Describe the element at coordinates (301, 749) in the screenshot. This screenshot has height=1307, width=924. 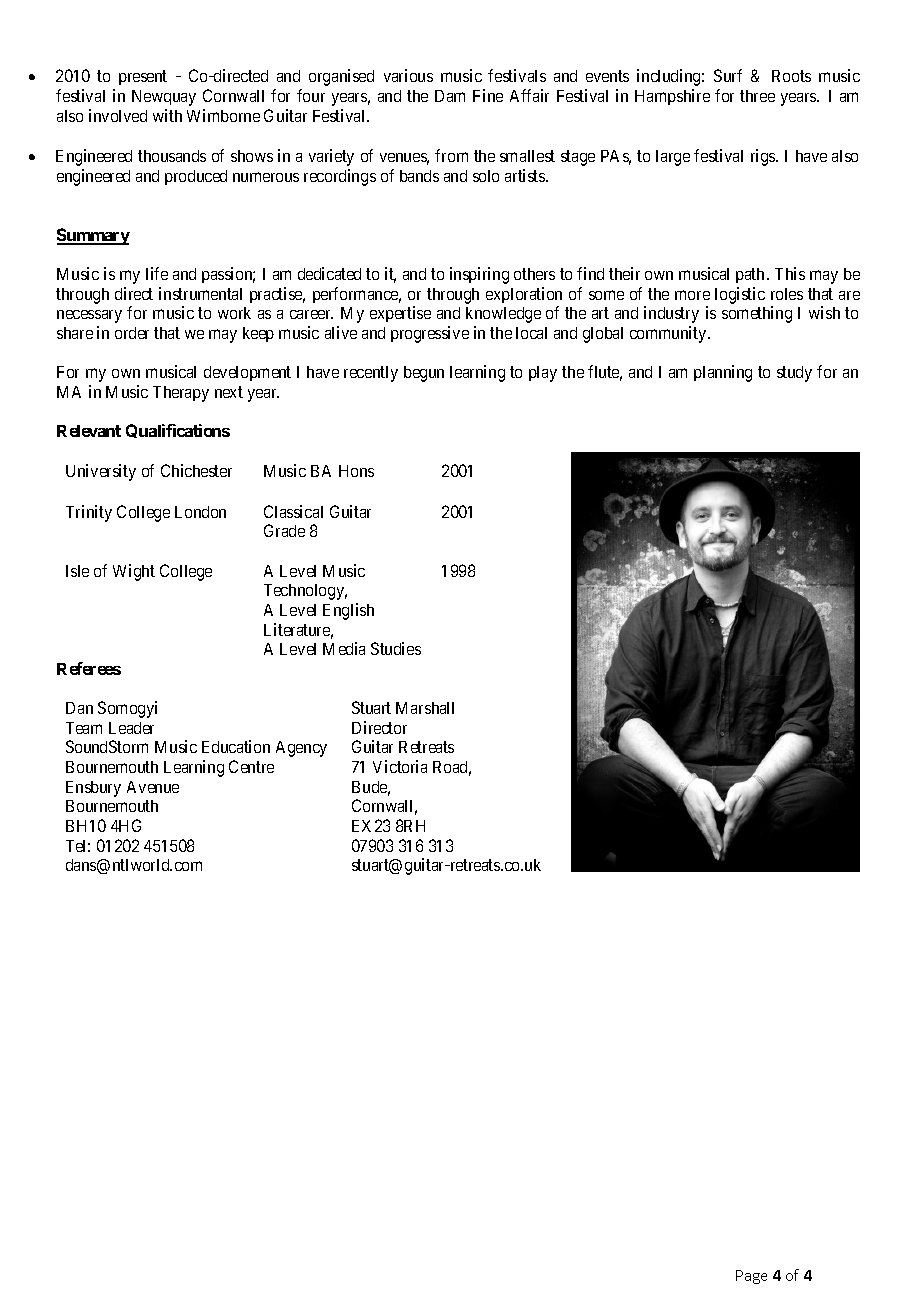
I see `Agency` at that location.
